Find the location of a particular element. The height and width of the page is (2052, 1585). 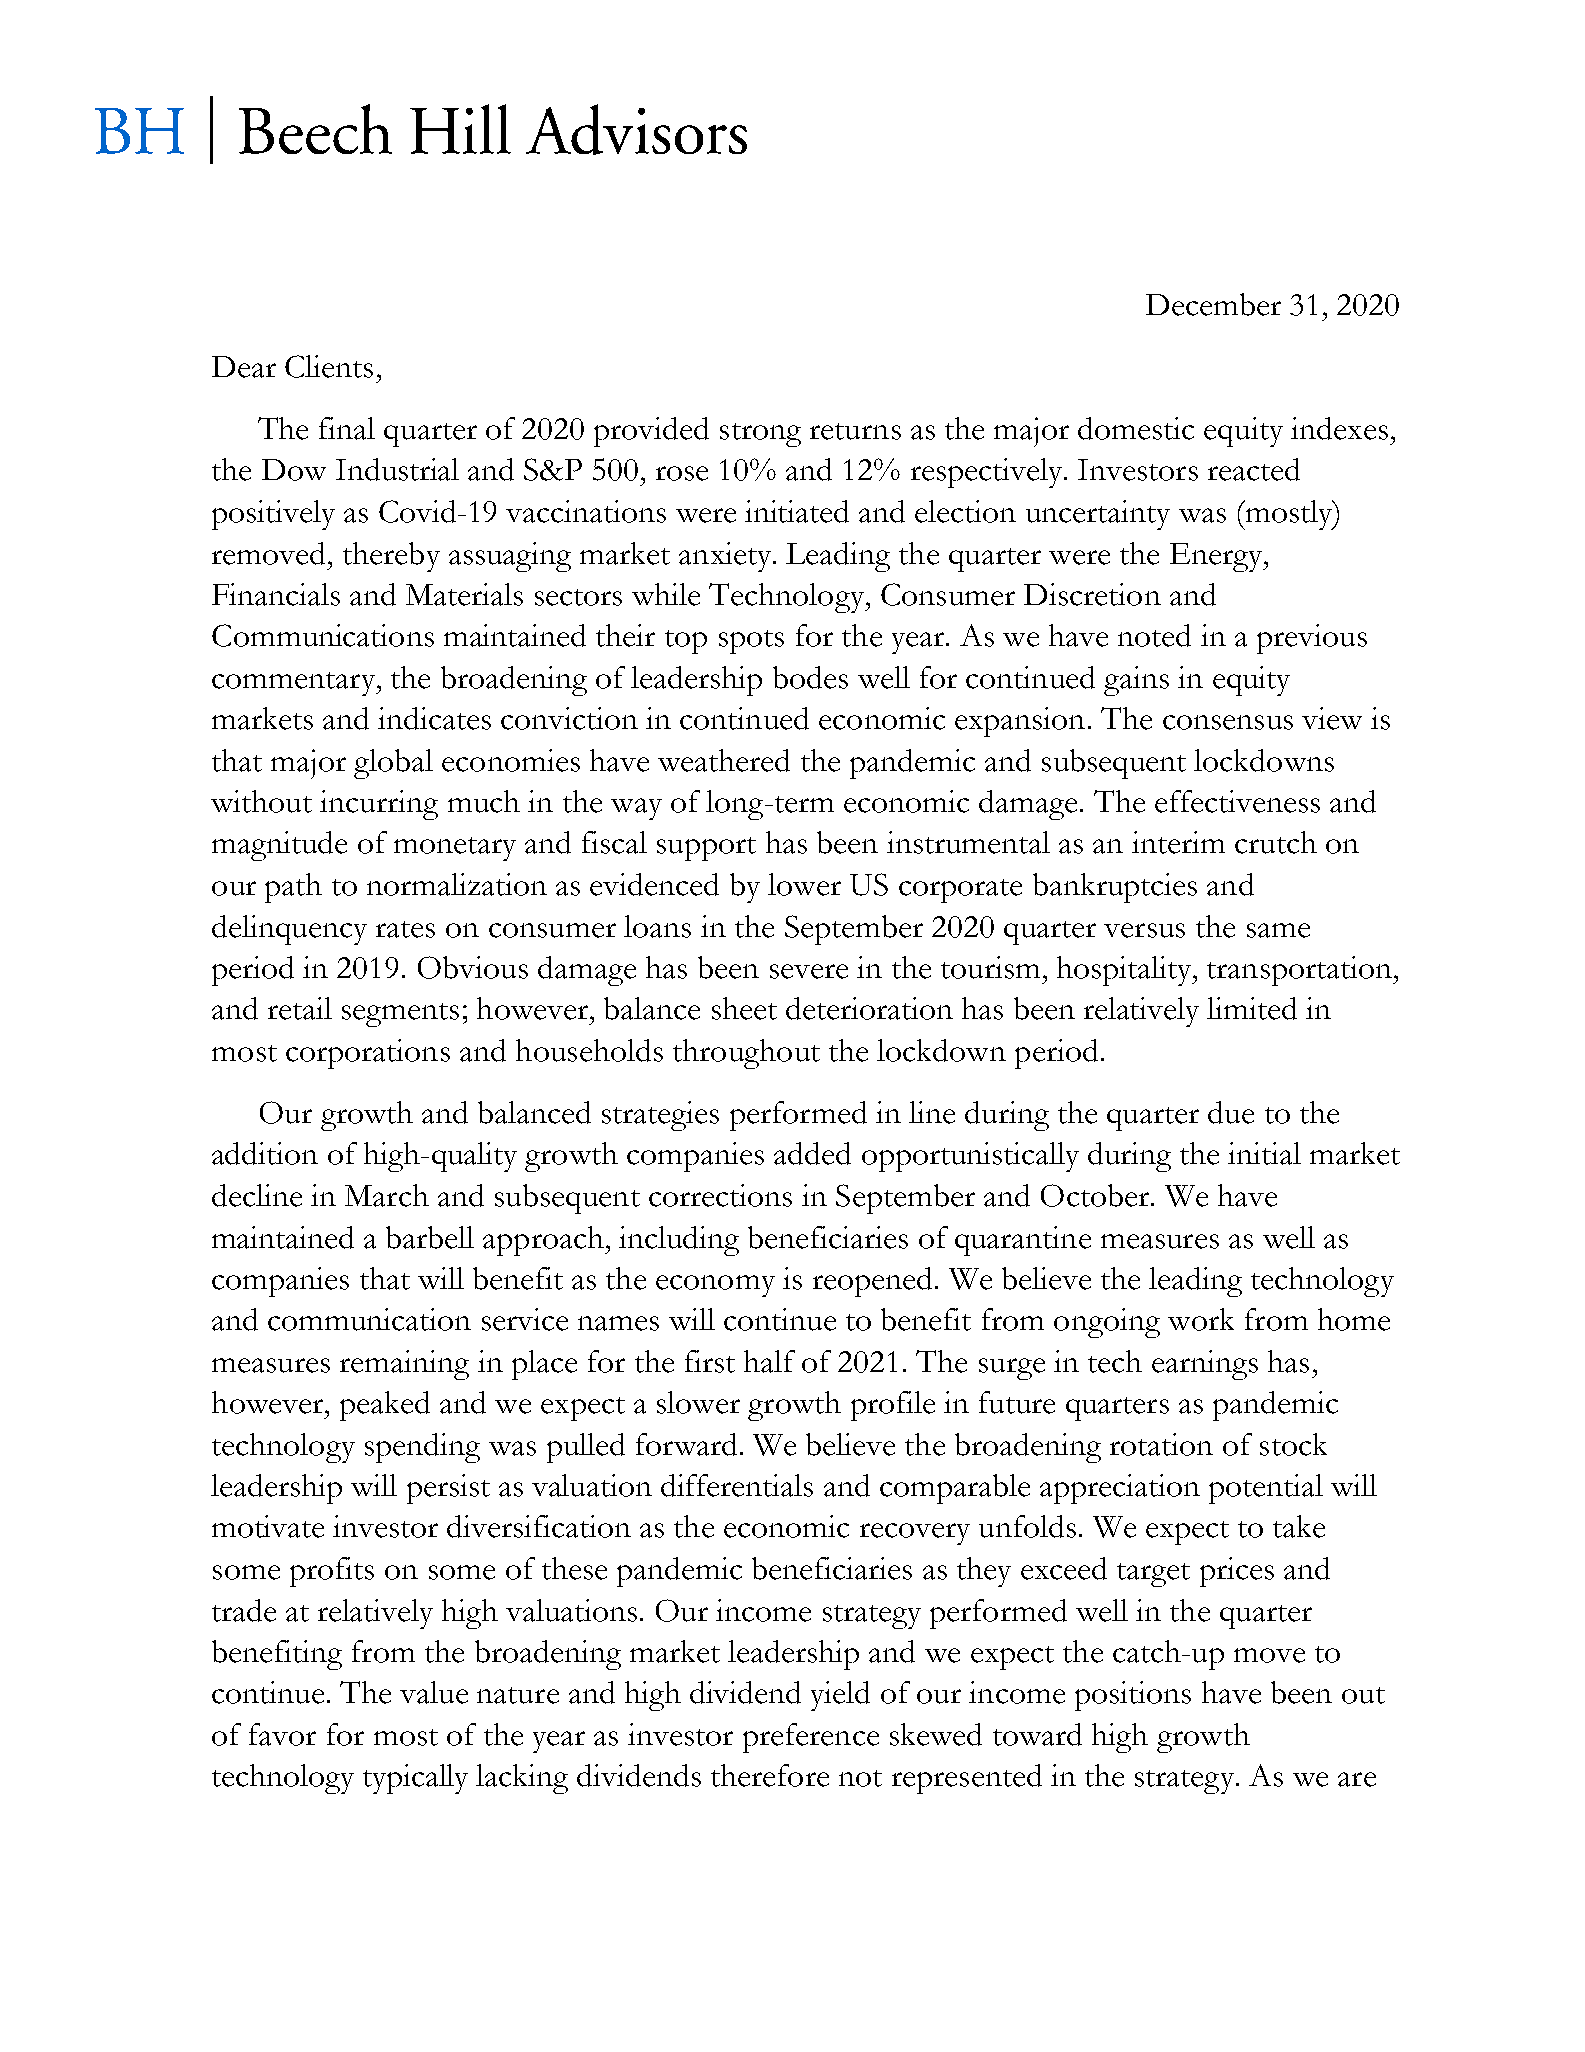

barbell is located at coordinates (430, 1237).
